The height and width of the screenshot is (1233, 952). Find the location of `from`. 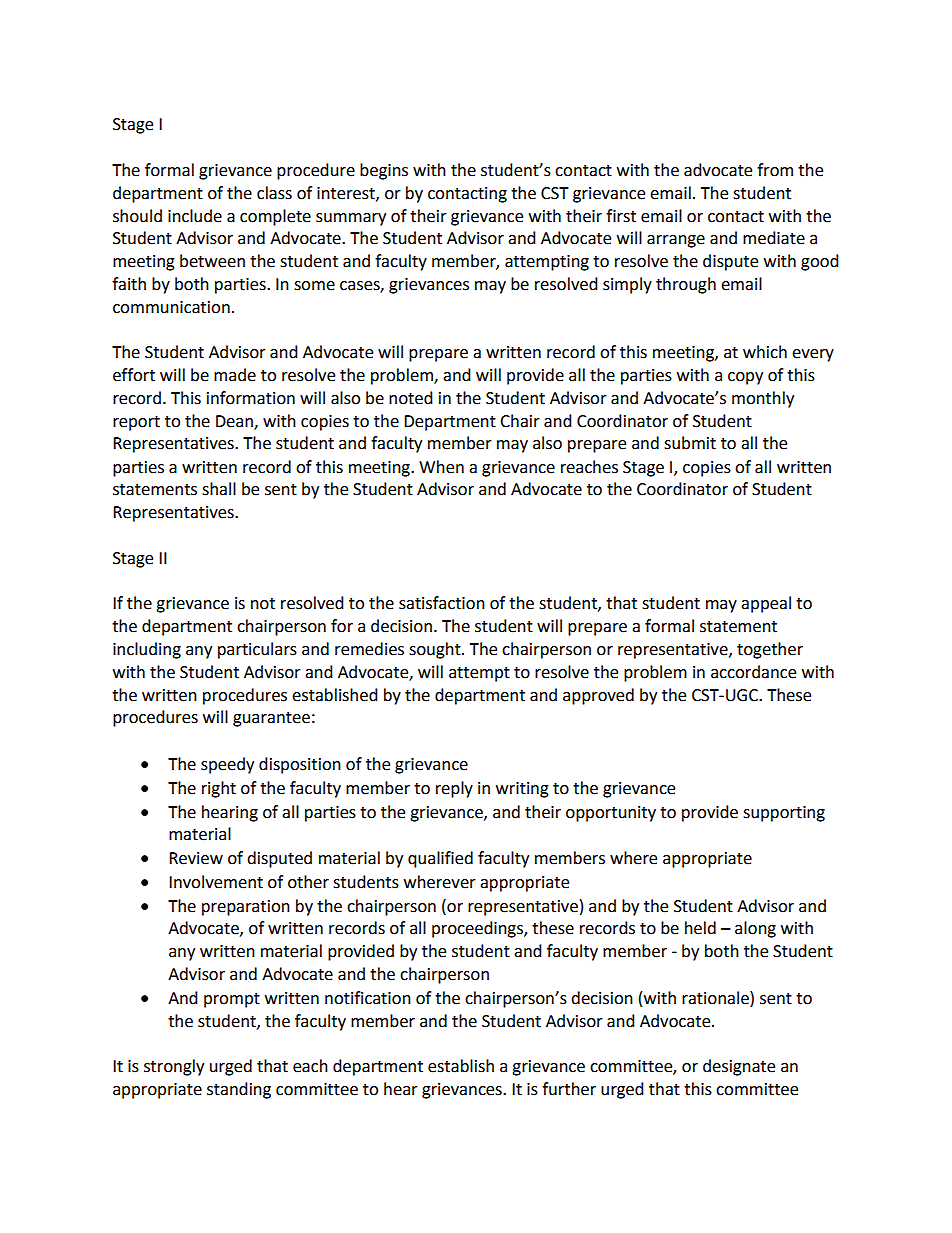

from is located at coordinates (775, 170).
